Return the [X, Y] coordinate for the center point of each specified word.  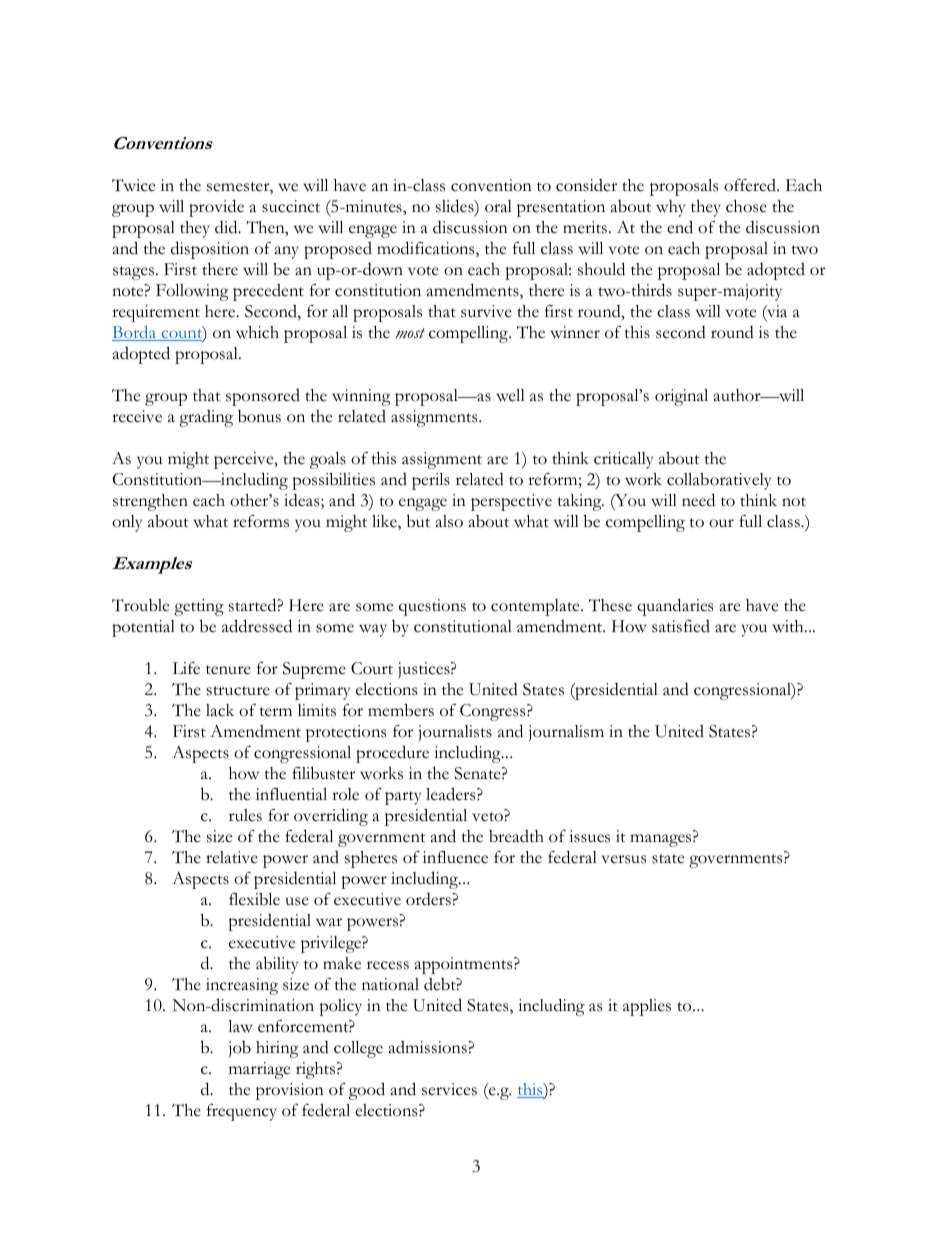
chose [746, 206]
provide [216, 208]
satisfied [681, 626]
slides [456, 207]
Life [186, 668]
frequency [242, 1112]
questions [432, 607]
